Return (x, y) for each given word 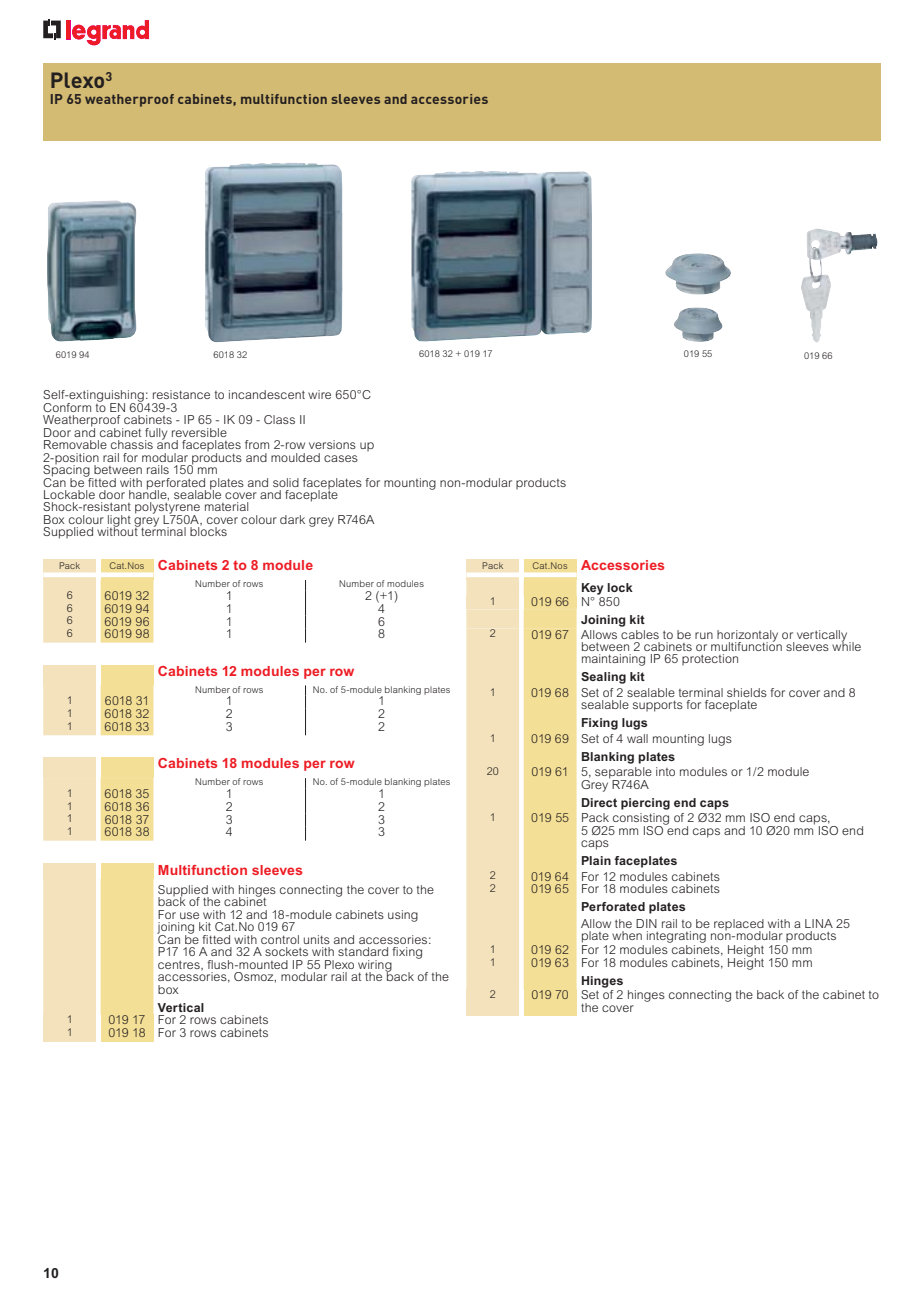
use (189, 915)
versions (332, 444)
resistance (181, 394)
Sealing (603, 678)
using (403, 916)
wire (319, 394)
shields (747, 692)
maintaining (613, 660)
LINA (819, 923)
